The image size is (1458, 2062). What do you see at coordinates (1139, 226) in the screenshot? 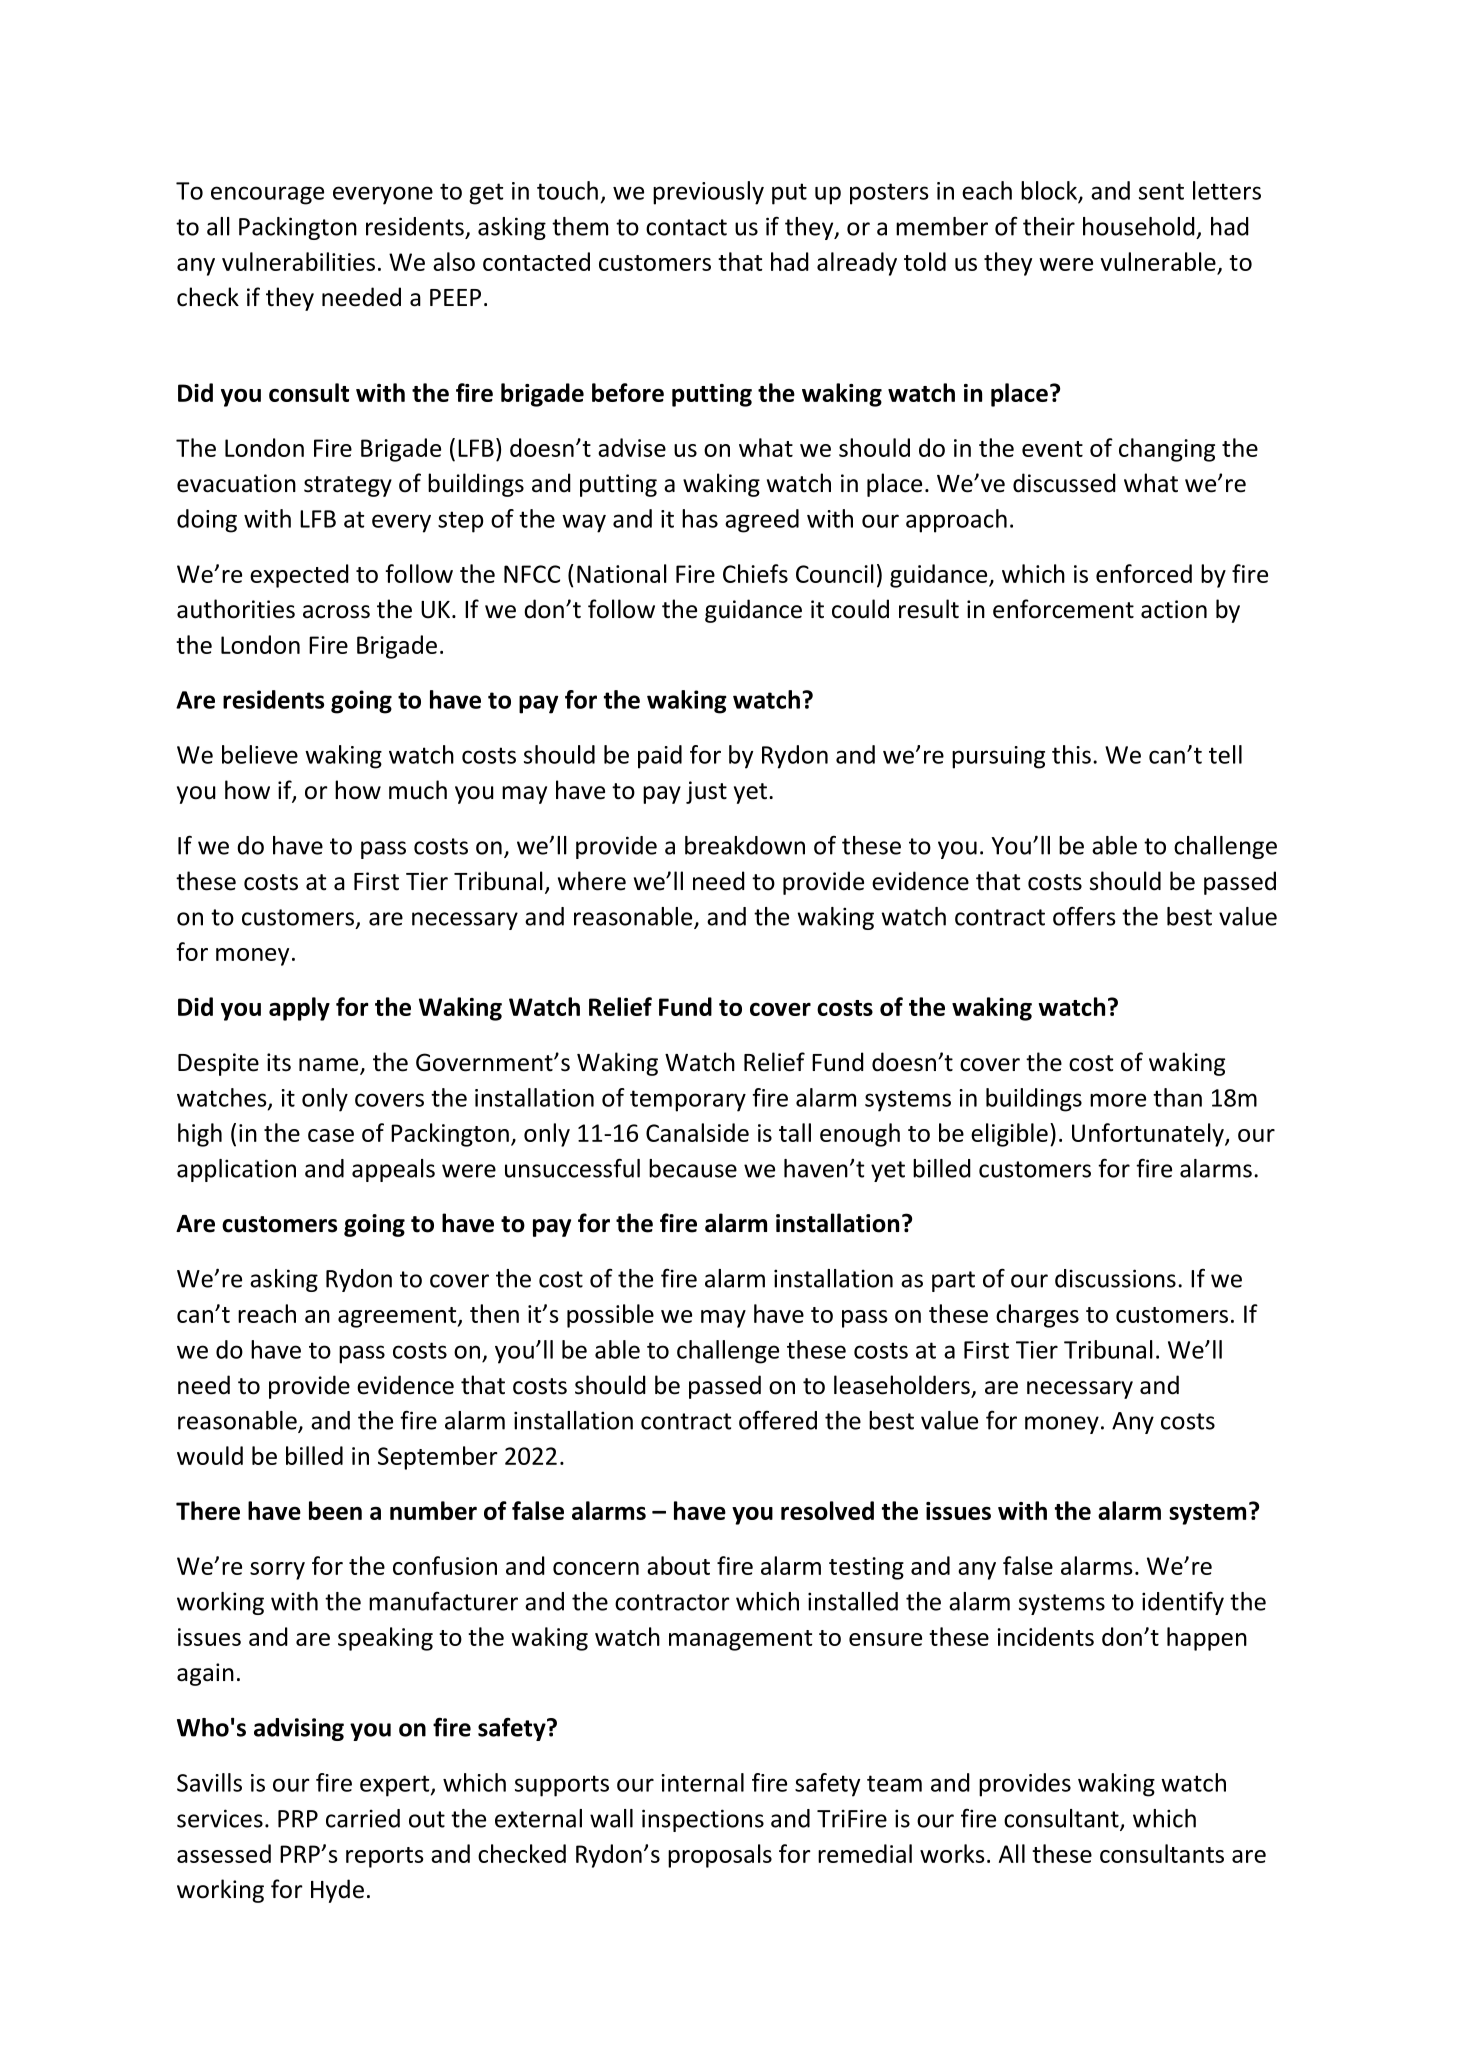
I see `household` at bounding box center [1139, 226].
